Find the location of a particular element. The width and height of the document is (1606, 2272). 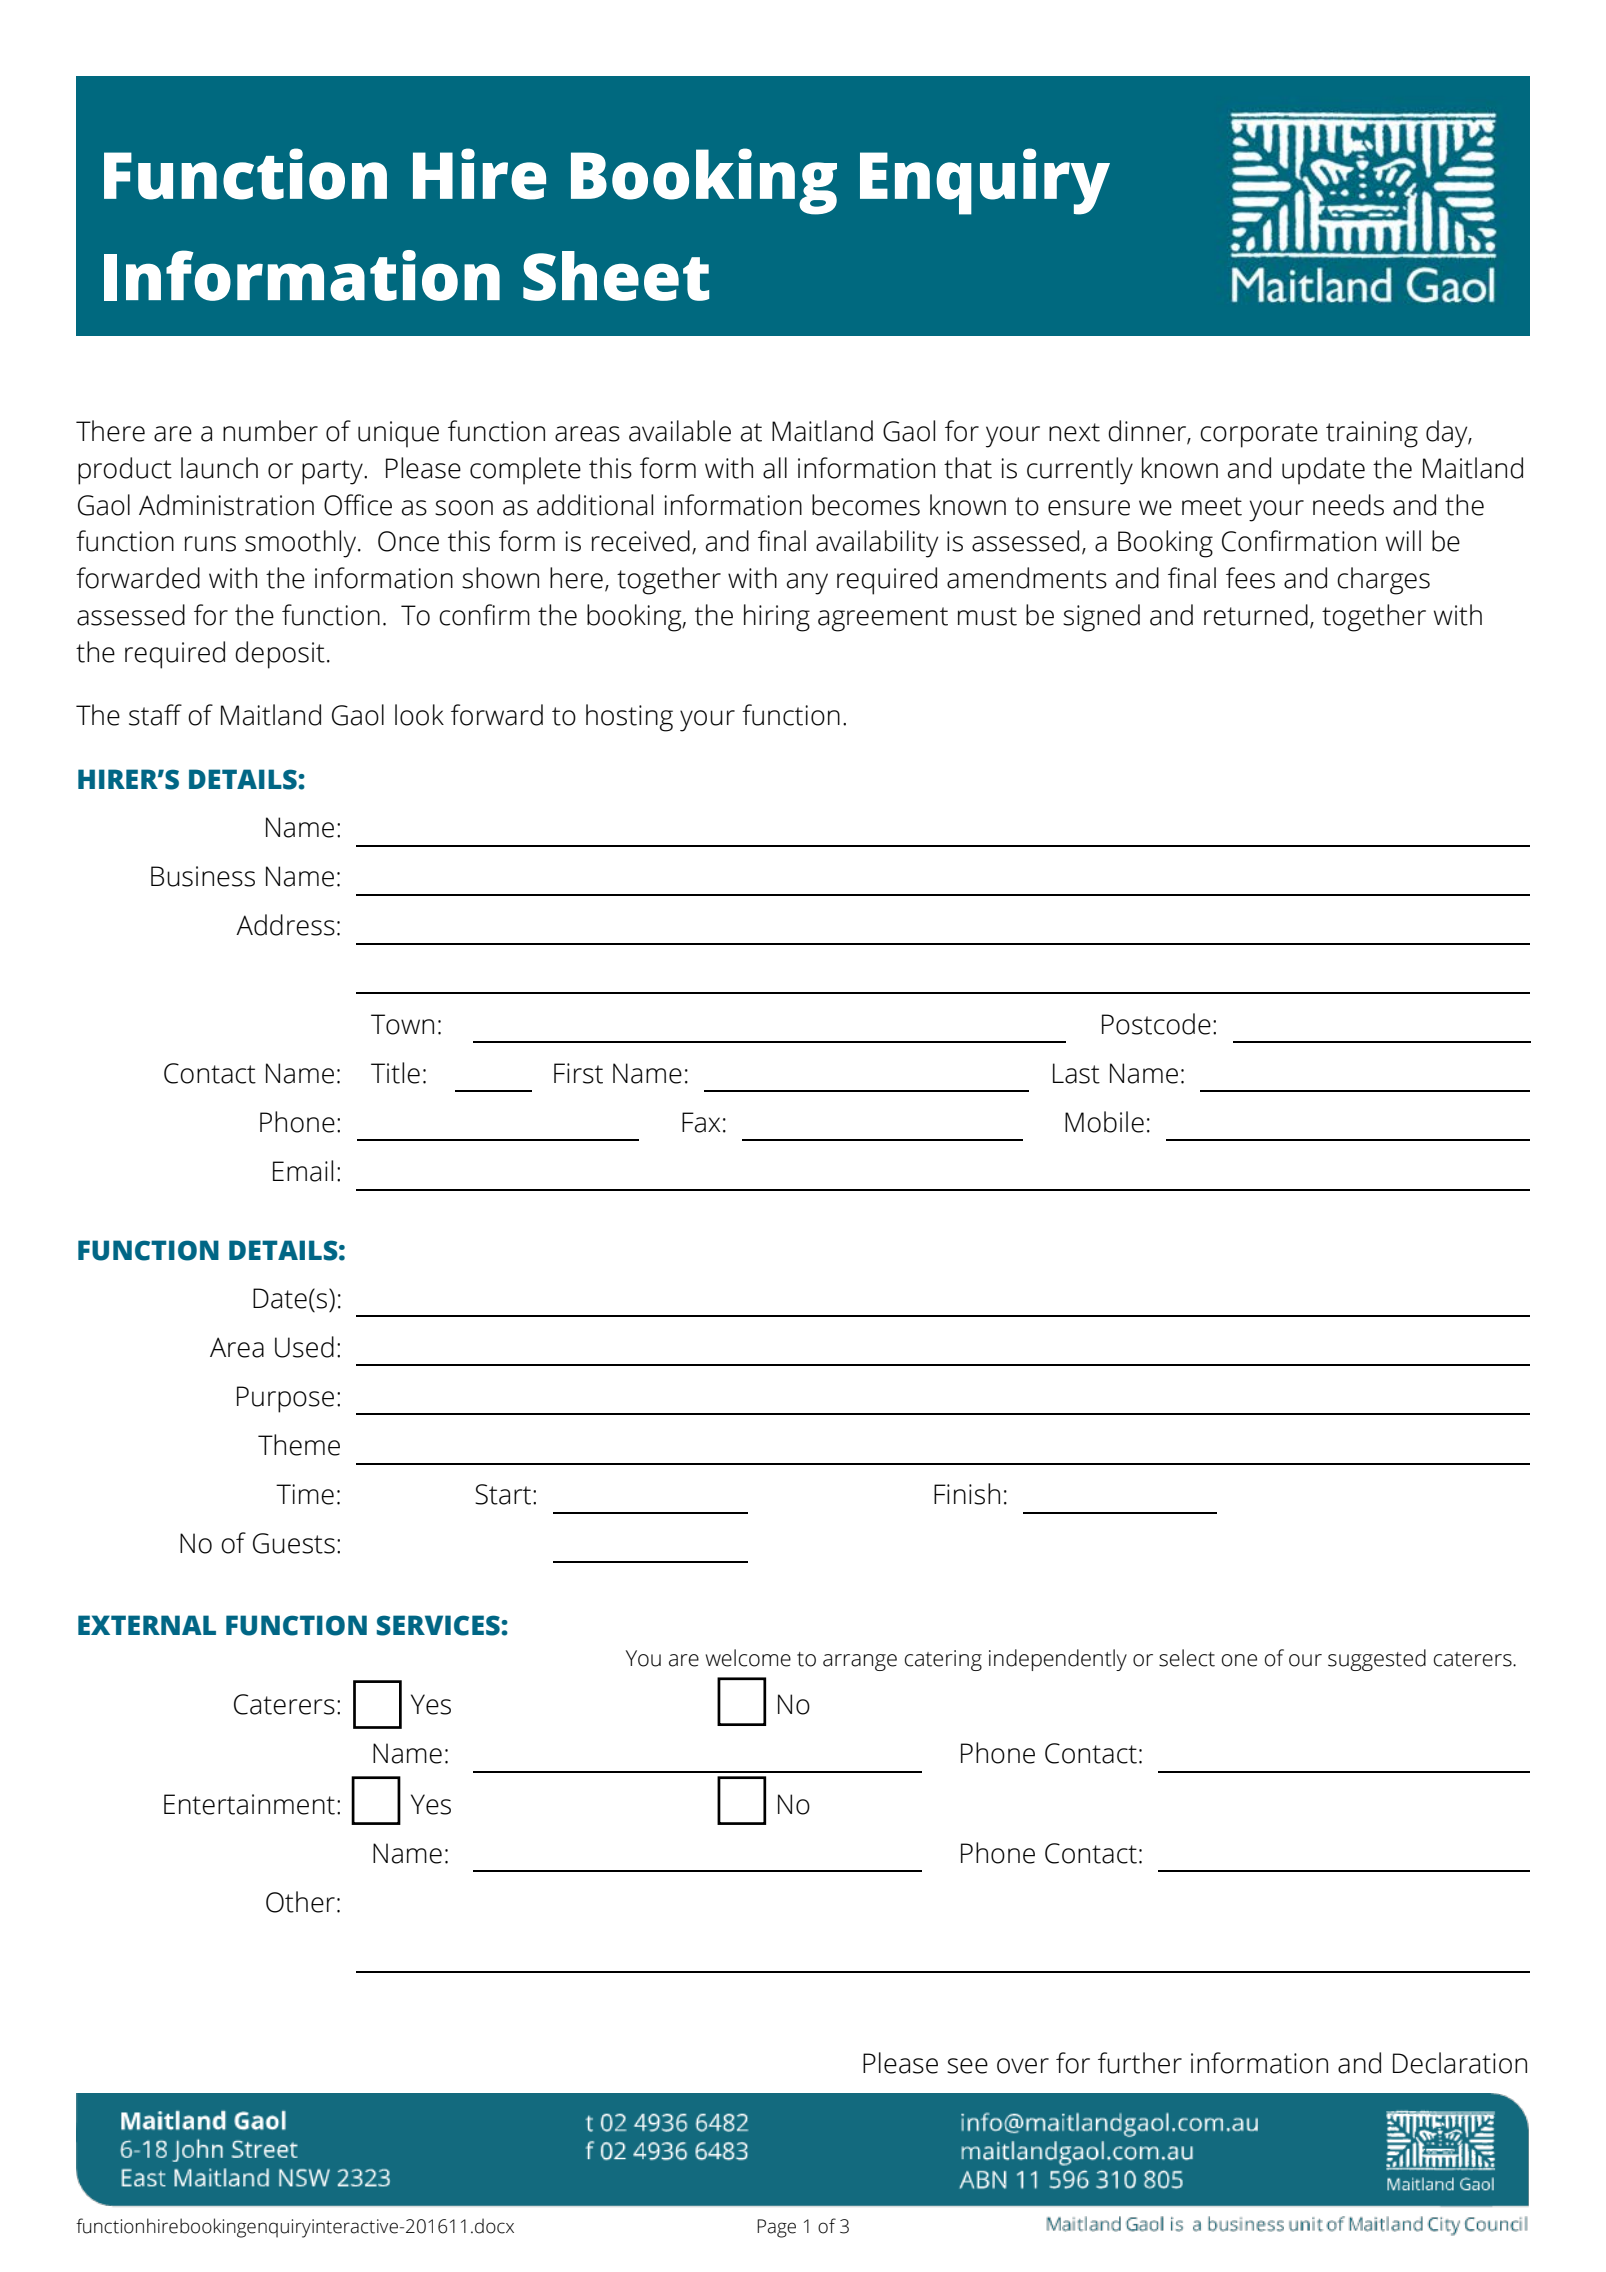

further is located at coordinates (1140, 2063).
